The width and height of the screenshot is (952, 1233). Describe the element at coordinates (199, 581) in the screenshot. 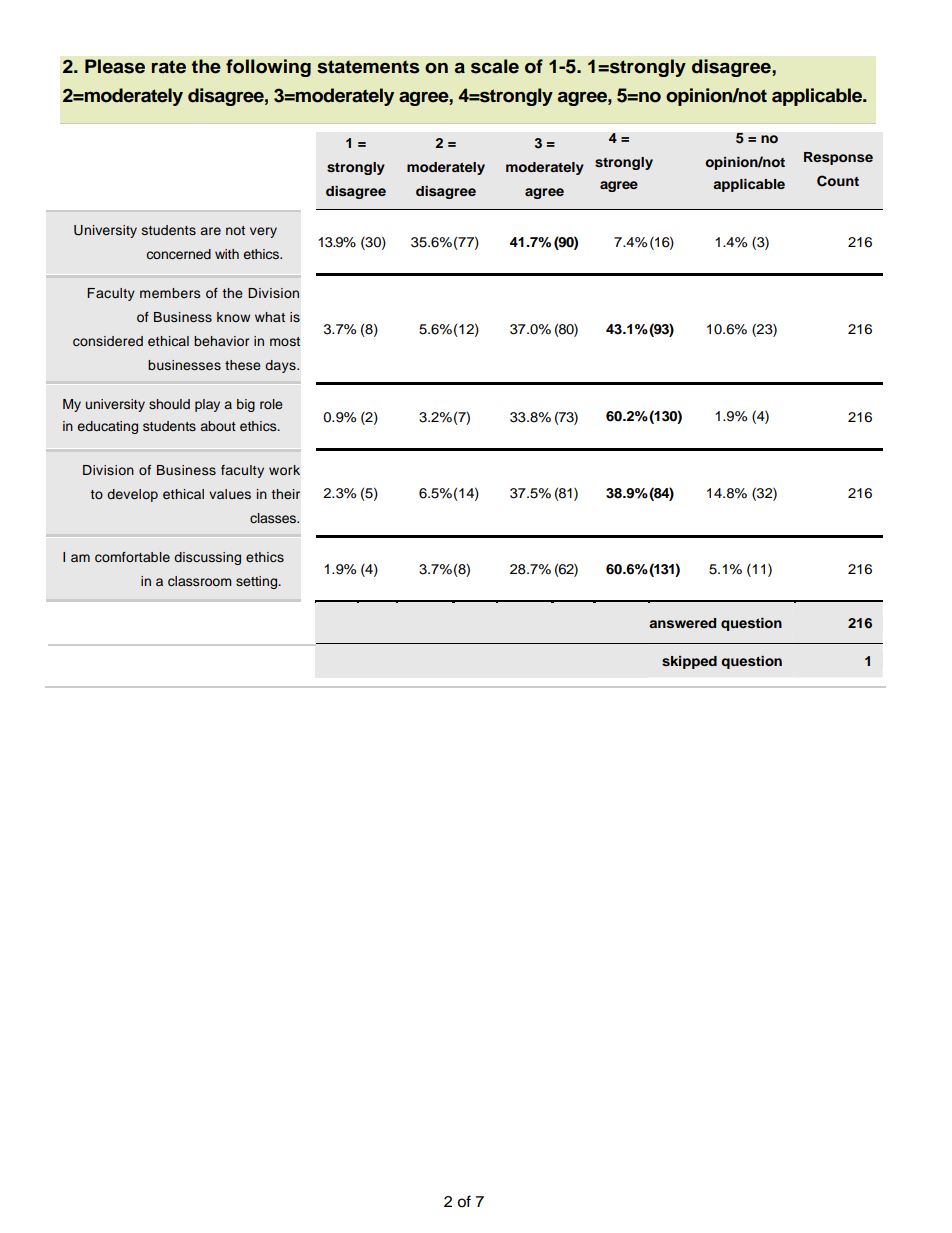

I see `classroom` at that location.
